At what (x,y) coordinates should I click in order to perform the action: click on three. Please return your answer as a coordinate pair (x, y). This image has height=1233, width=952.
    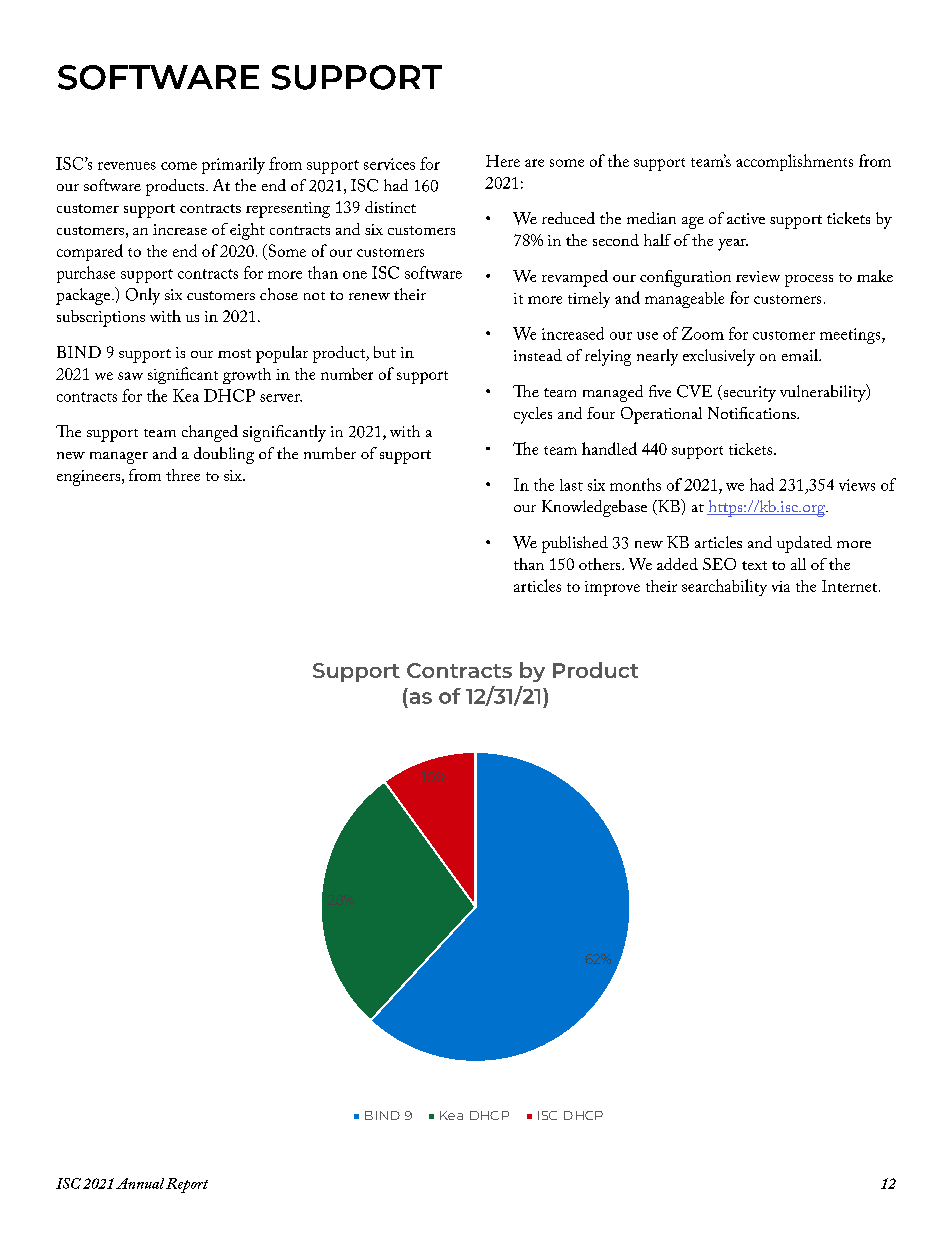
    Looking at the image, I should click on (183, 475).
